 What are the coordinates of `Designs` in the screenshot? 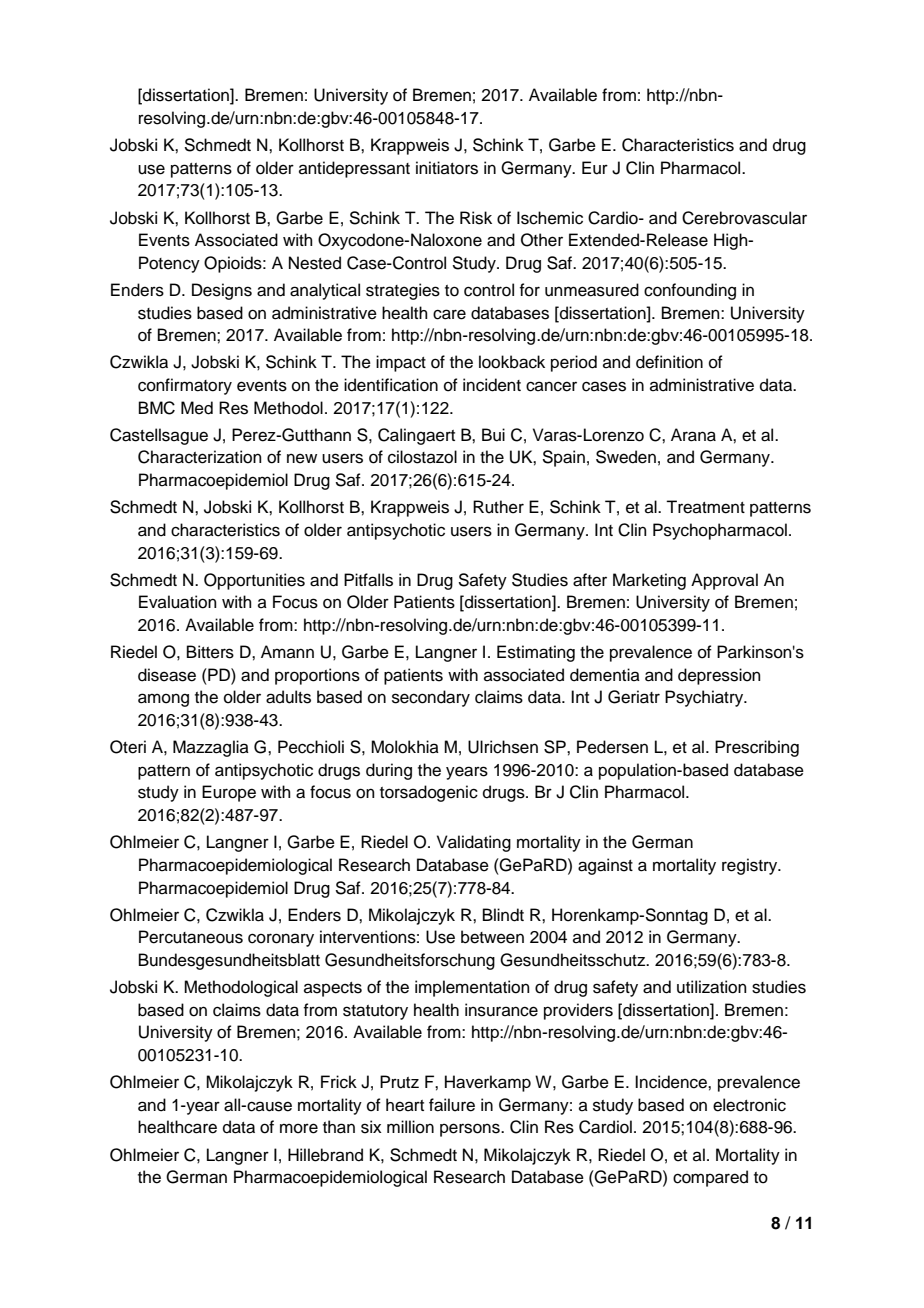 It's located at (222, 291).
